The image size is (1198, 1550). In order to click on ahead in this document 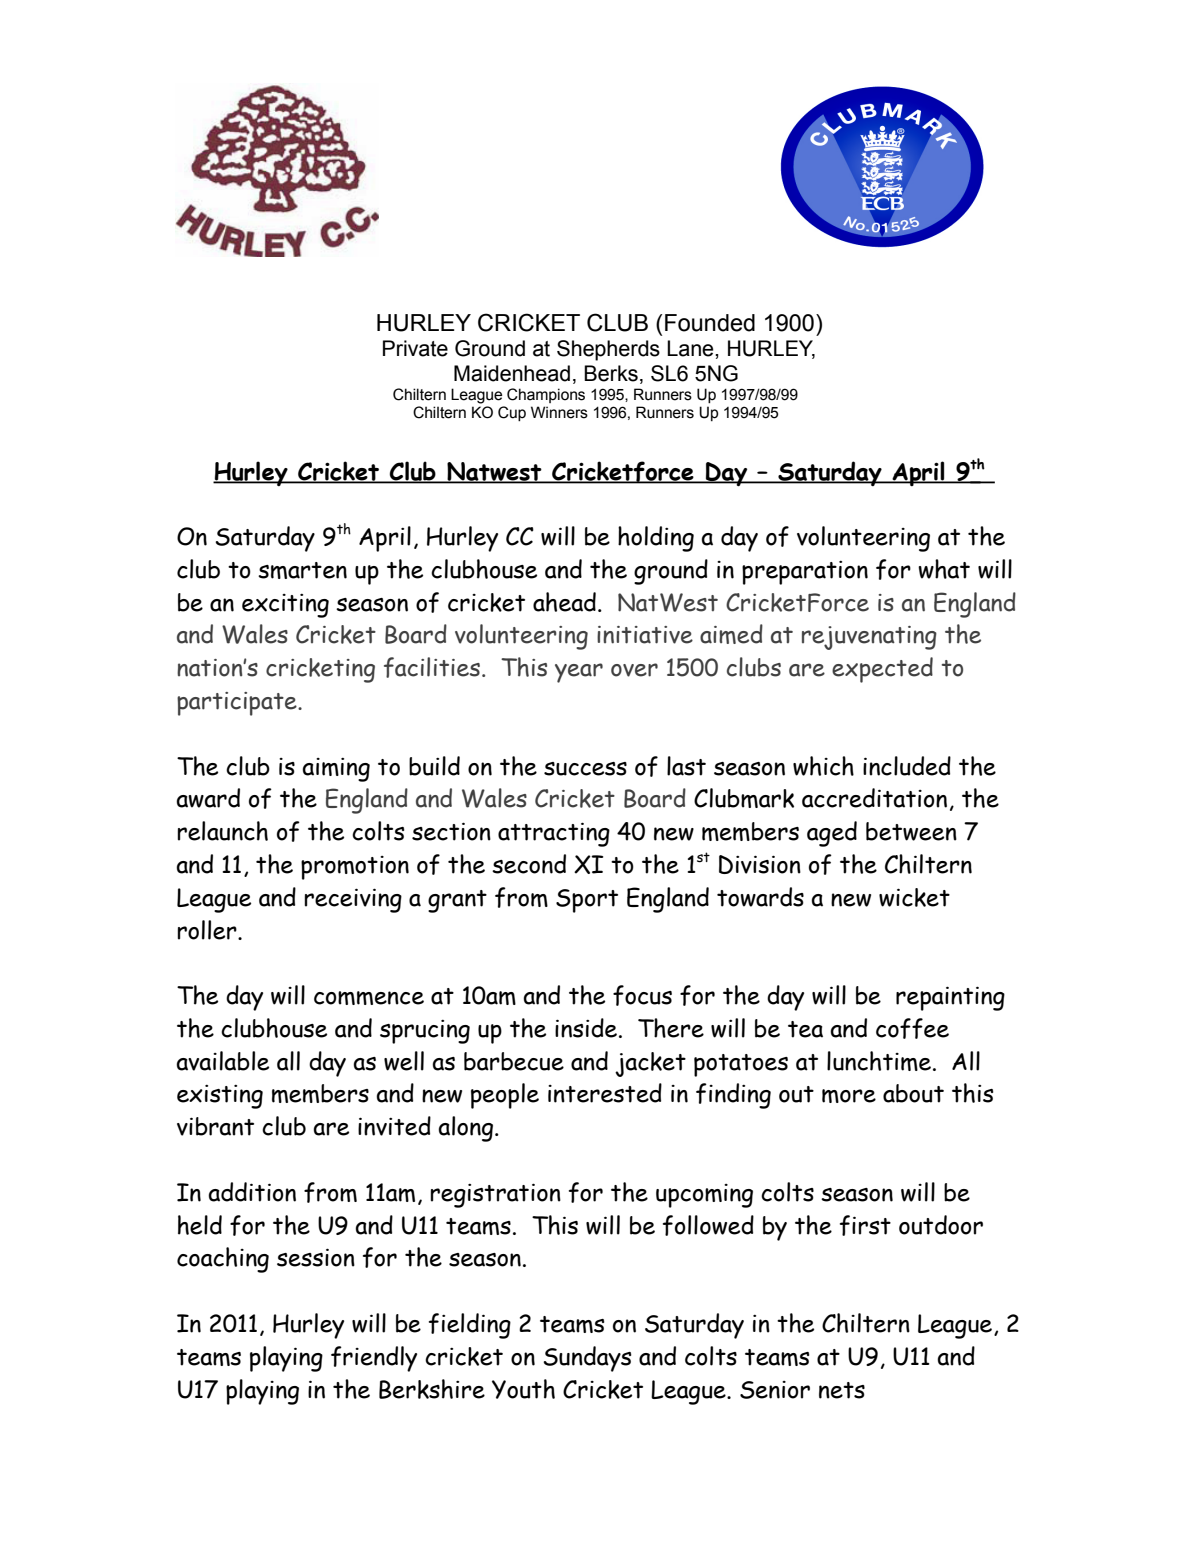, I will do `click(564, 602)`.
